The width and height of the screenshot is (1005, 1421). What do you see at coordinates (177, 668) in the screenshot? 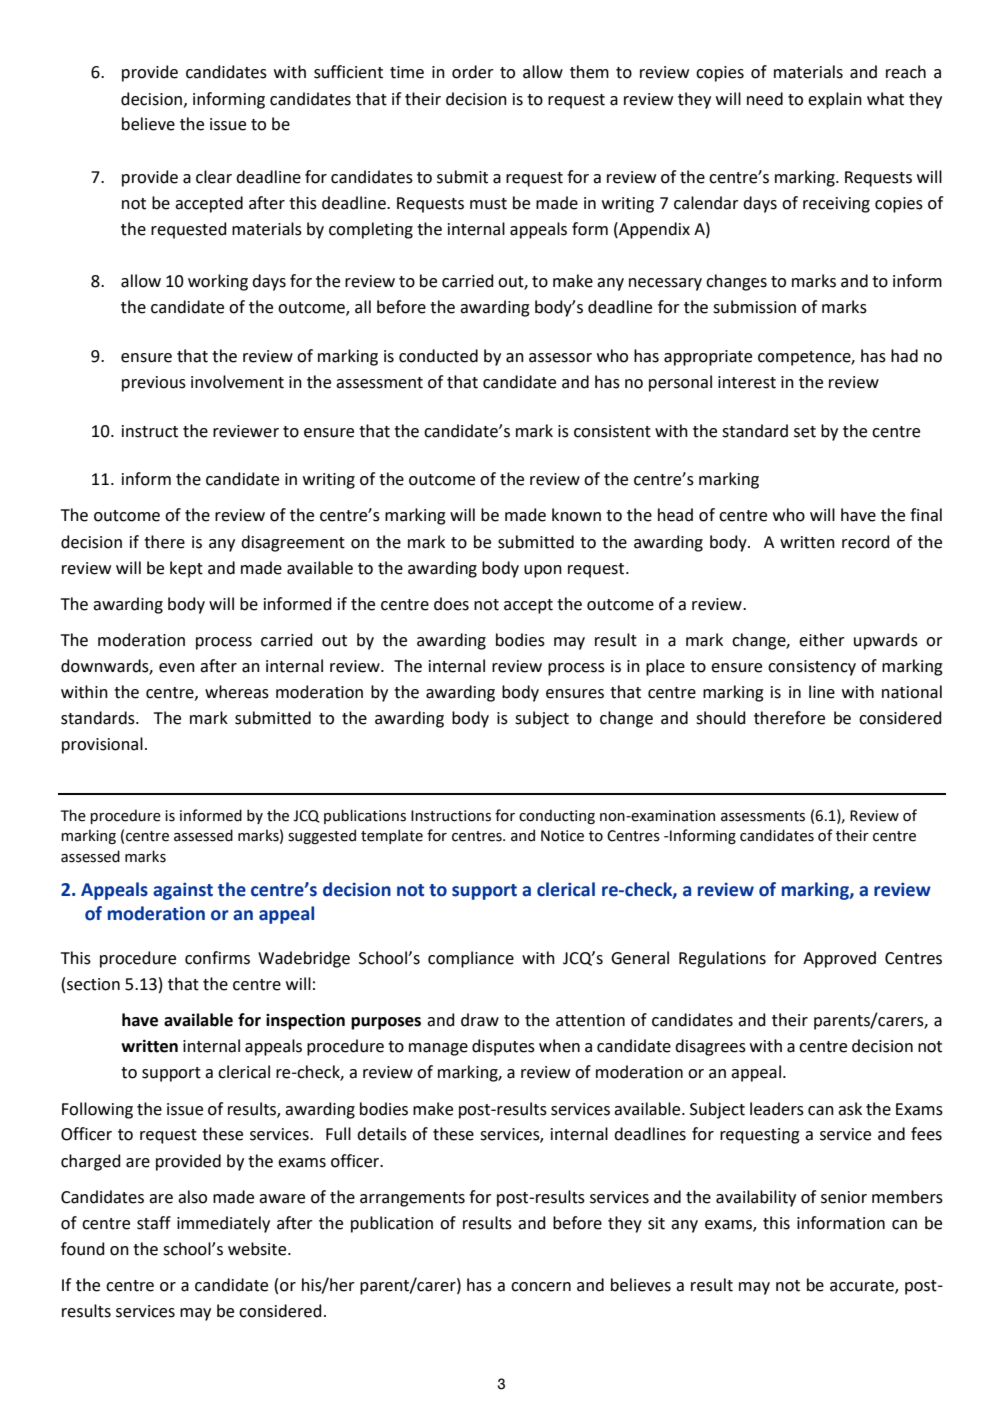
I see `even` at bounding box center [177, 668].
